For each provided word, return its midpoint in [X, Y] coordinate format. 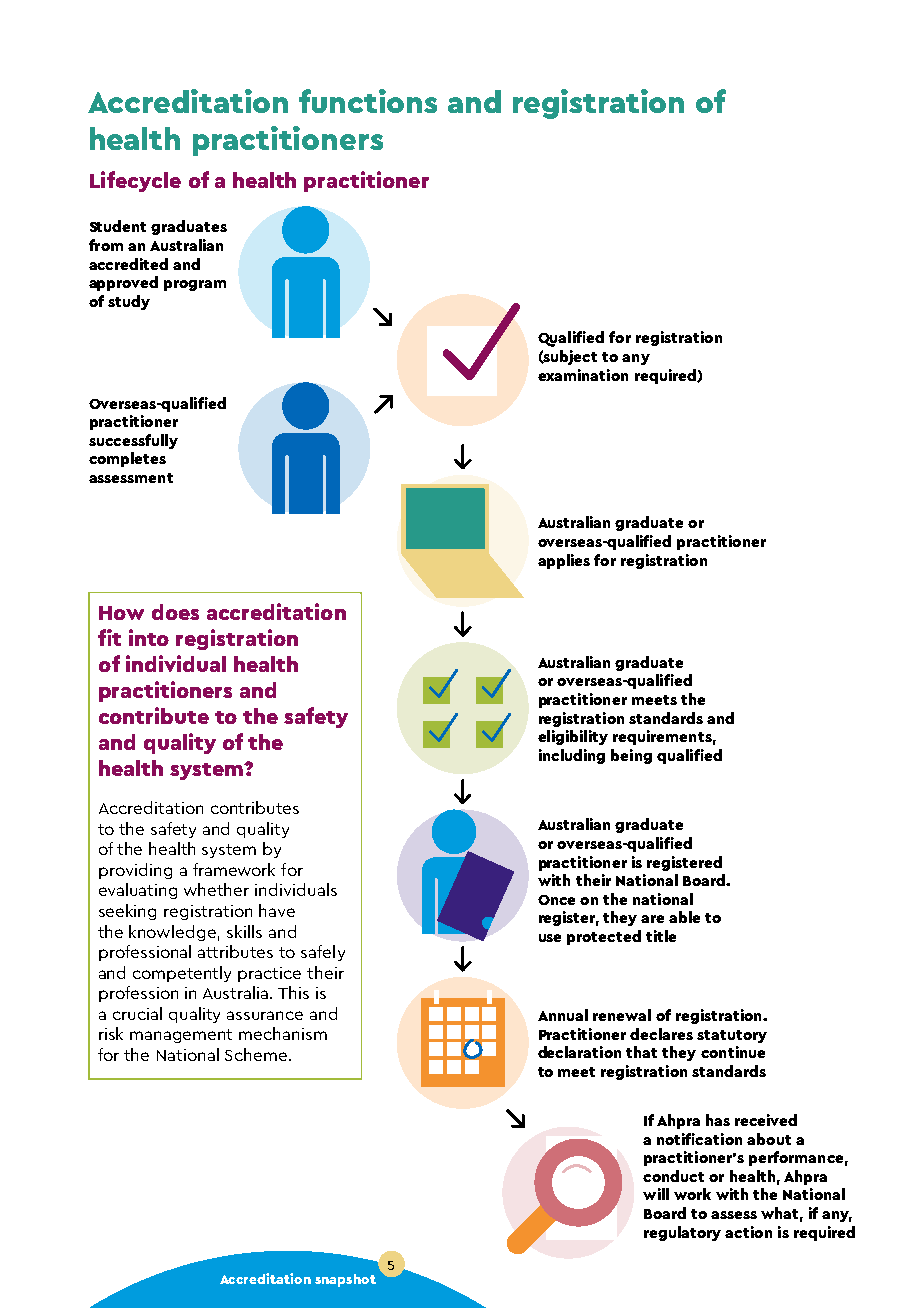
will [656, 1194]
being [631, 756]
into [149, 637]
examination [583, 375]
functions [368, 101]
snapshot [345, 1280]
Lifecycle [135, 181]
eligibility [573, 737]
